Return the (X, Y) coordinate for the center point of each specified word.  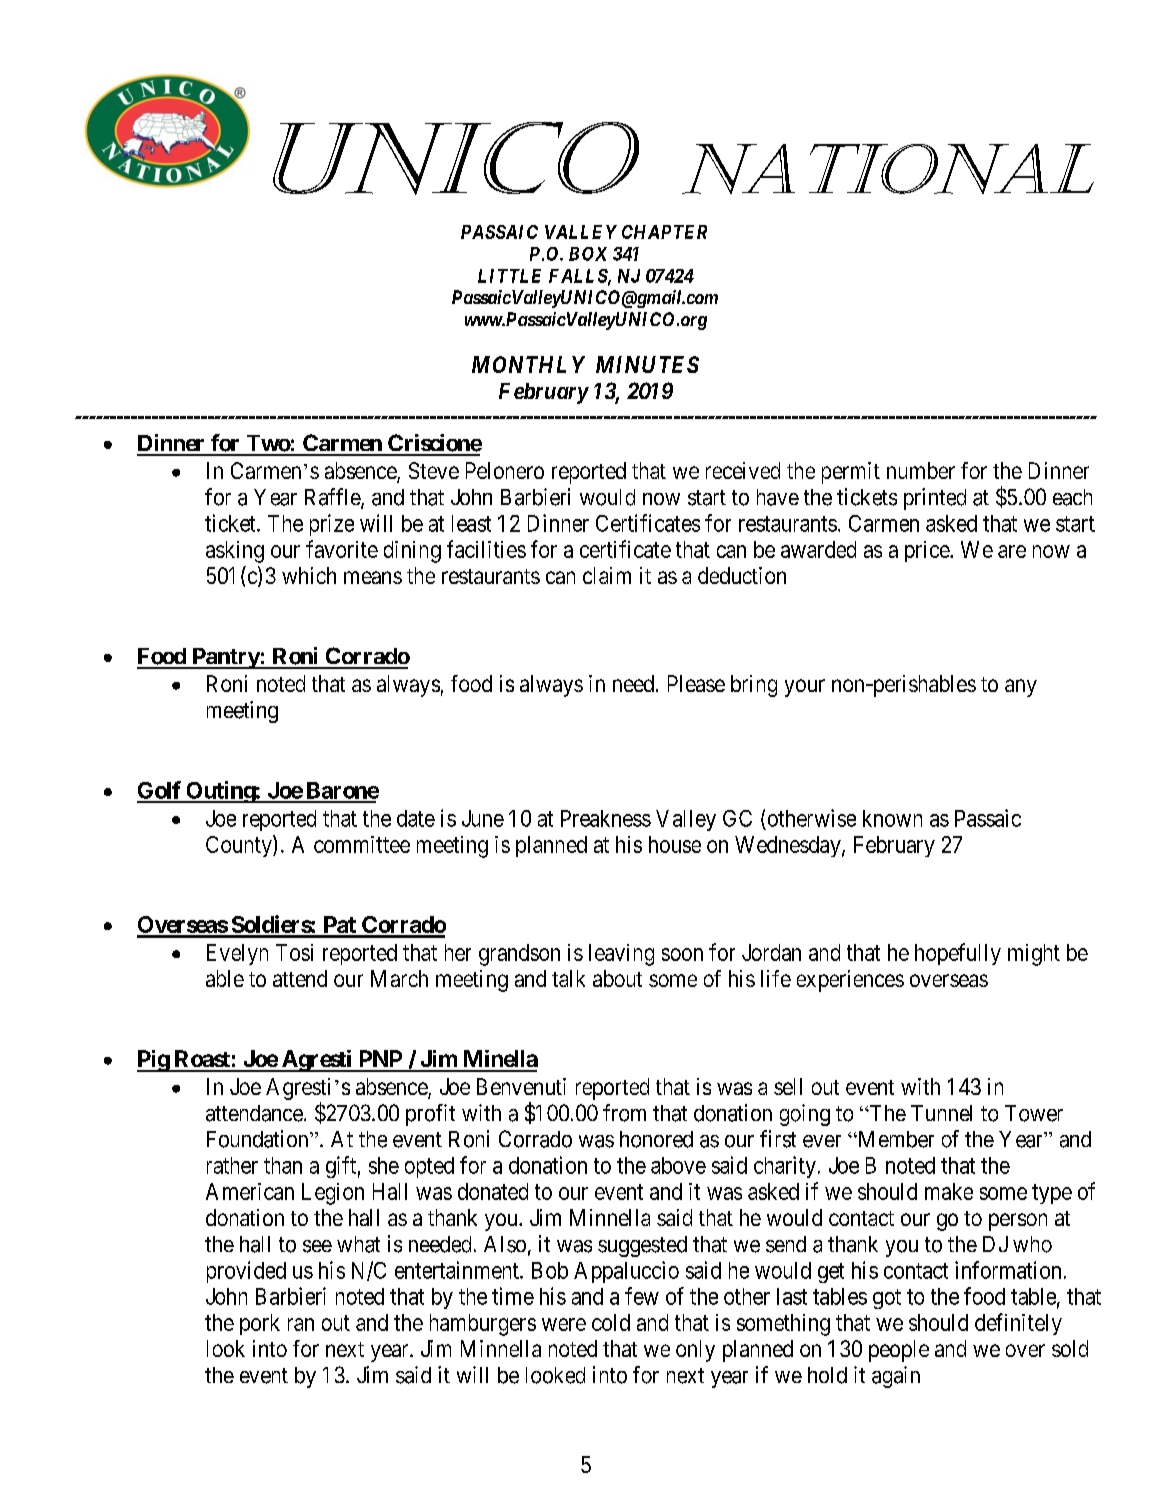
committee (362, 844)
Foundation (259, 1139)
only (695, 1351)
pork (260, 1324)
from (624, 1113)
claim (607, 575)
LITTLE (509, 276)
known (892, 818)
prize (332, 525)
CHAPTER (664, 232)
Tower (1034, 1113)
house (675, 844)
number (921, 470)
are (1012, 551)
